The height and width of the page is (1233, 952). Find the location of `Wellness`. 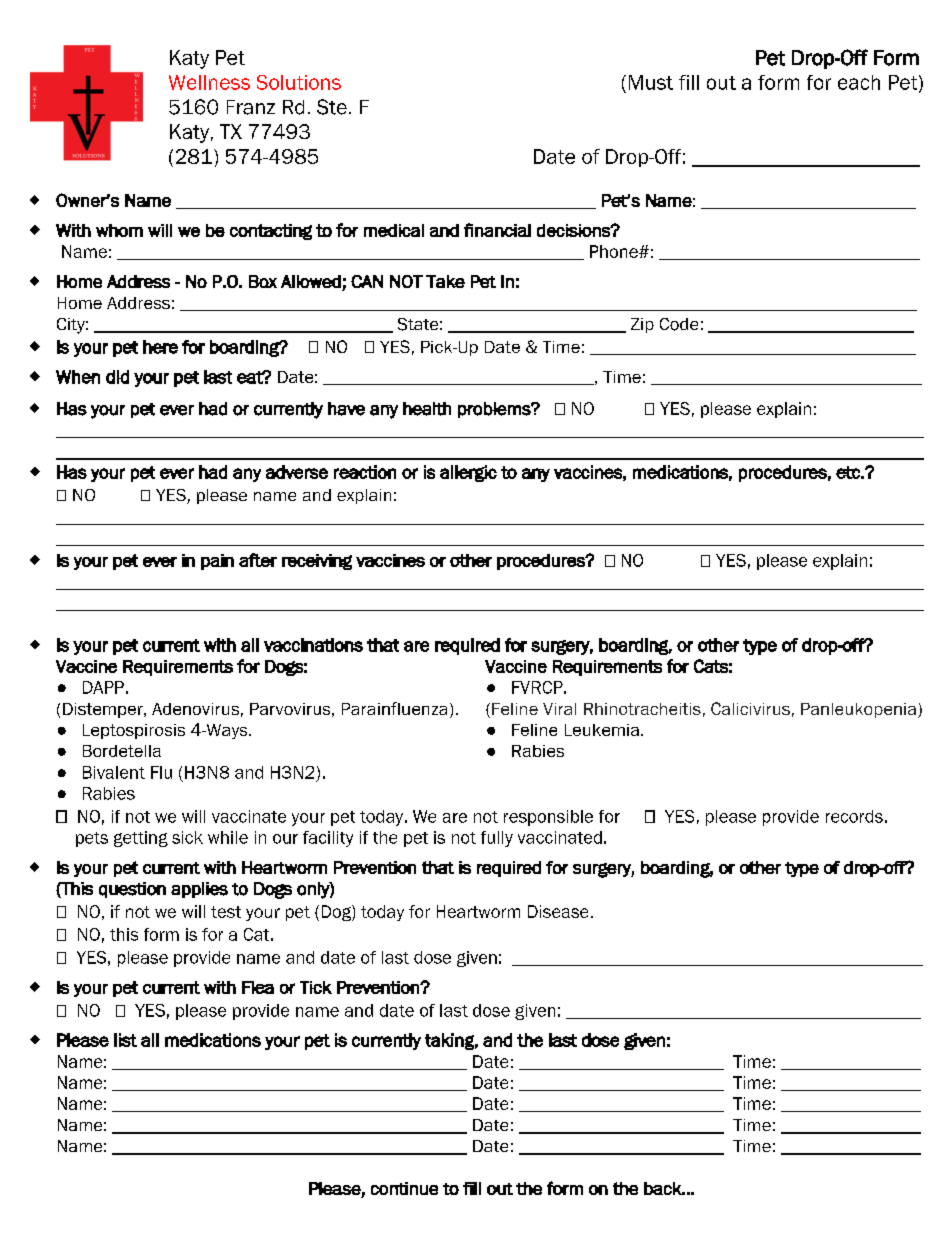

Wellness is located at coordinates (209, 82).
